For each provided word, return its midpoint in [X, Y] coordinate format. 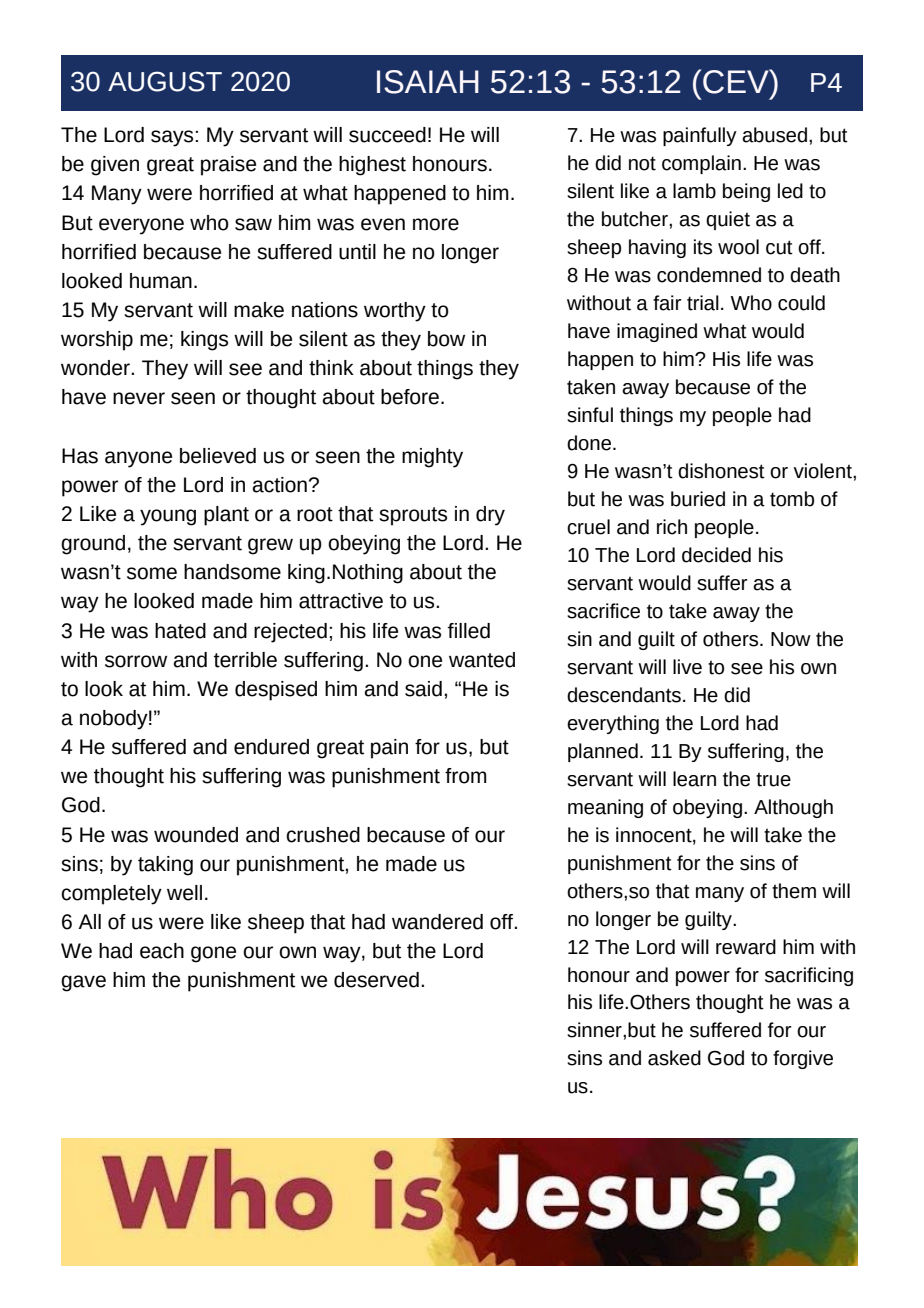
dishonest [721, 471]
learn [694, 779]
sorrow [136, 661]
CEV [737, 81]
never [139, 398]
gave [83, 983]
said [423, 689]
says [173, 138]
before [410, 397]
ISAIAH [428, 82]
